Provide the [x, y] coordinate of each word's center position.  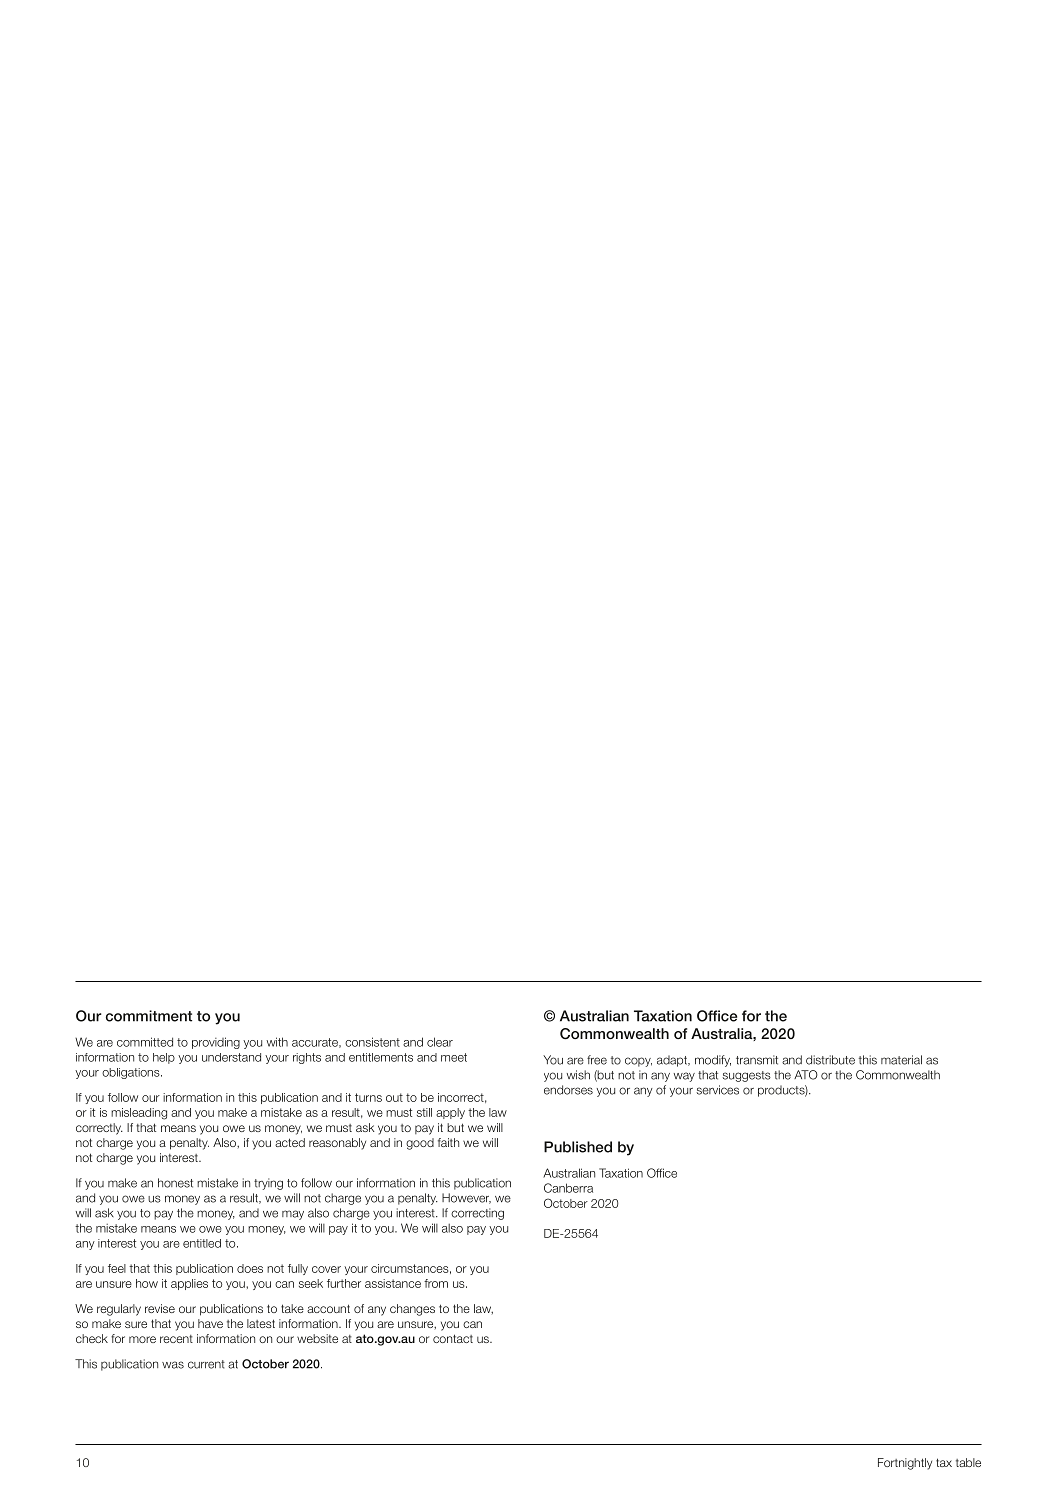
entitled [202, 1243]
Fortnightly [905, 1464]
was [173, 1365]
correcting [477, 1214]
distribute [830, 1060]
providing [216, 1043]
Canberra [568, 1188]
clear [440, 1042]
